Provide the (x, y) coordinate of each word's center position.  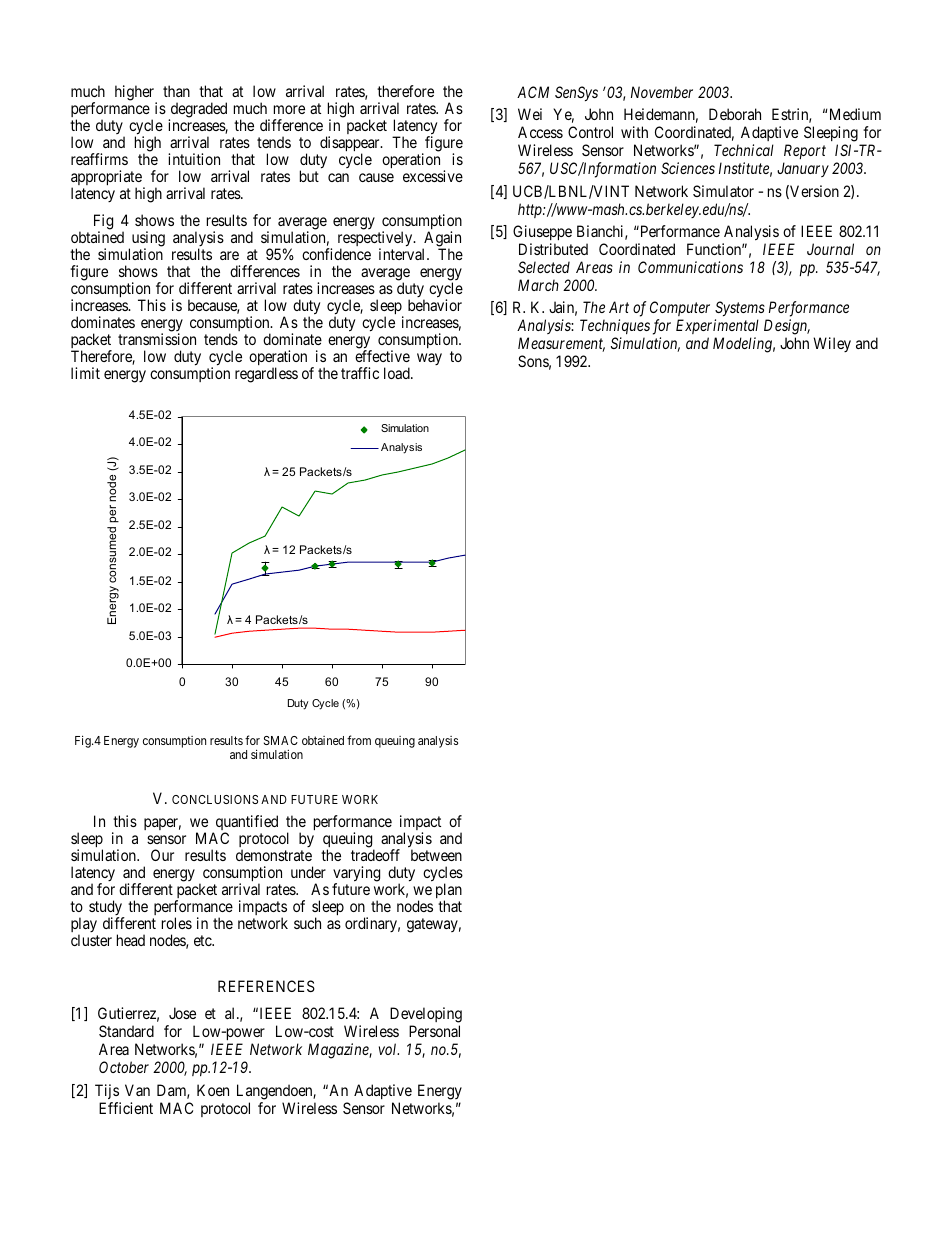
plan (449, 892)
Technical (744, 150)
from (359, 740)
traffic (360, 373)
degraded (197, 111)
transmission (157, 339)
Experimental (717, 328)
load (398, 373)
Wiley (832, 344)
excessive (433, 176)
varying (356, 875)
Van (137, 1090)
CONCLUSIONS (215, 799)
